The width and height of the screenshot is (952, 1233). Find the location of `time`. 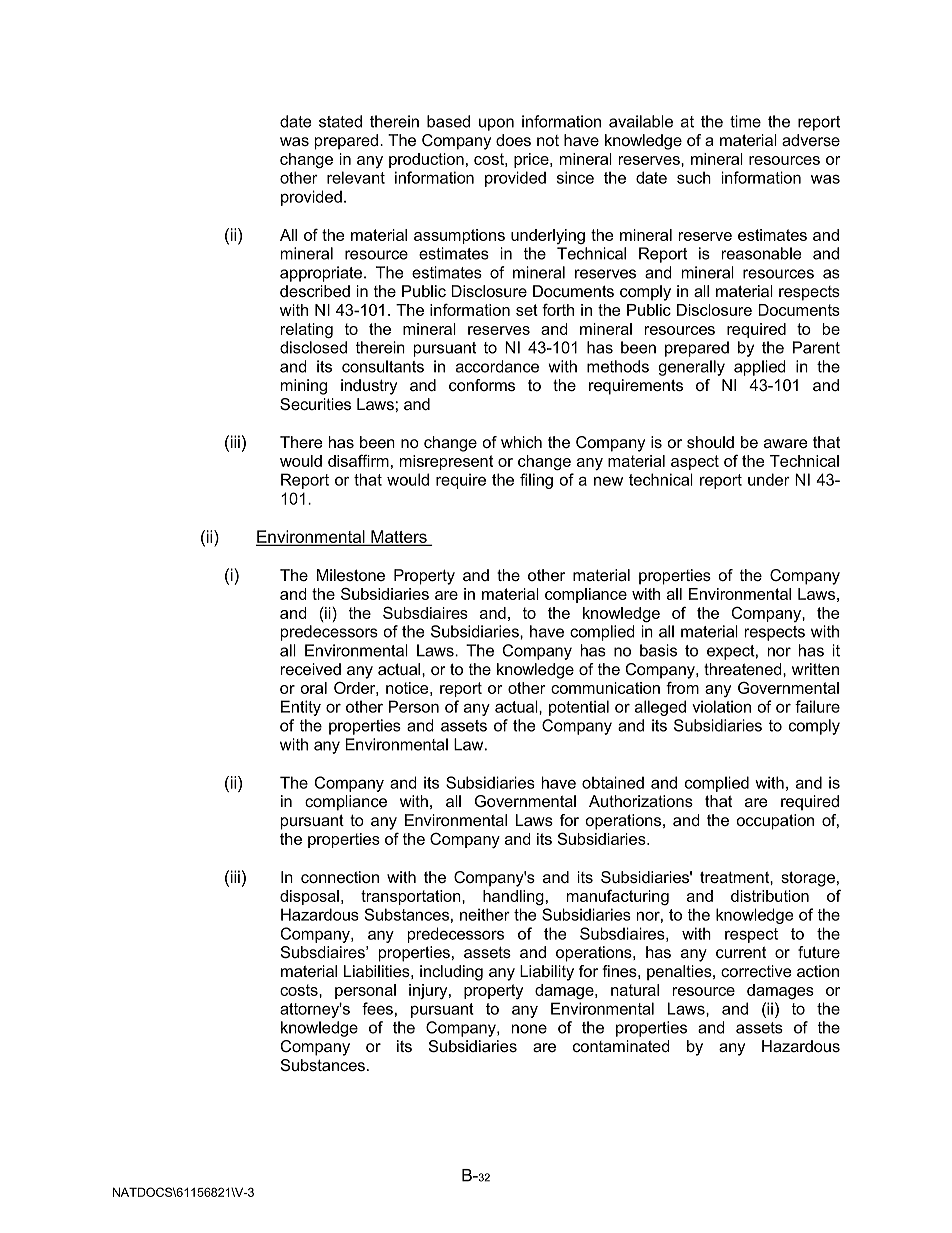

time is located at coordinates (745, 121).
